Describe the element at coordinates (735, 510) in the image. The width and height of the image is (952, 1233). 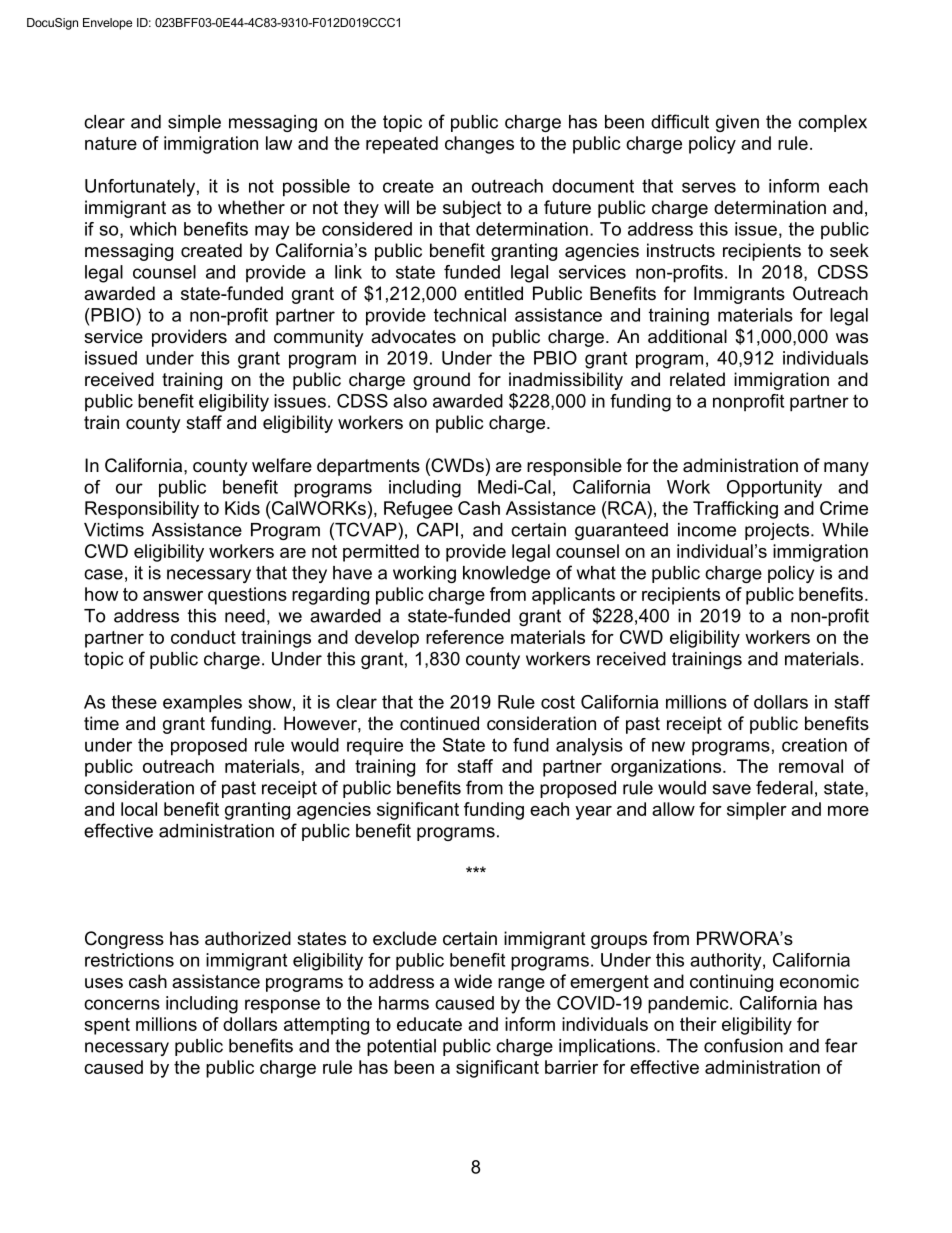
I see `Trafficking` at that location.
